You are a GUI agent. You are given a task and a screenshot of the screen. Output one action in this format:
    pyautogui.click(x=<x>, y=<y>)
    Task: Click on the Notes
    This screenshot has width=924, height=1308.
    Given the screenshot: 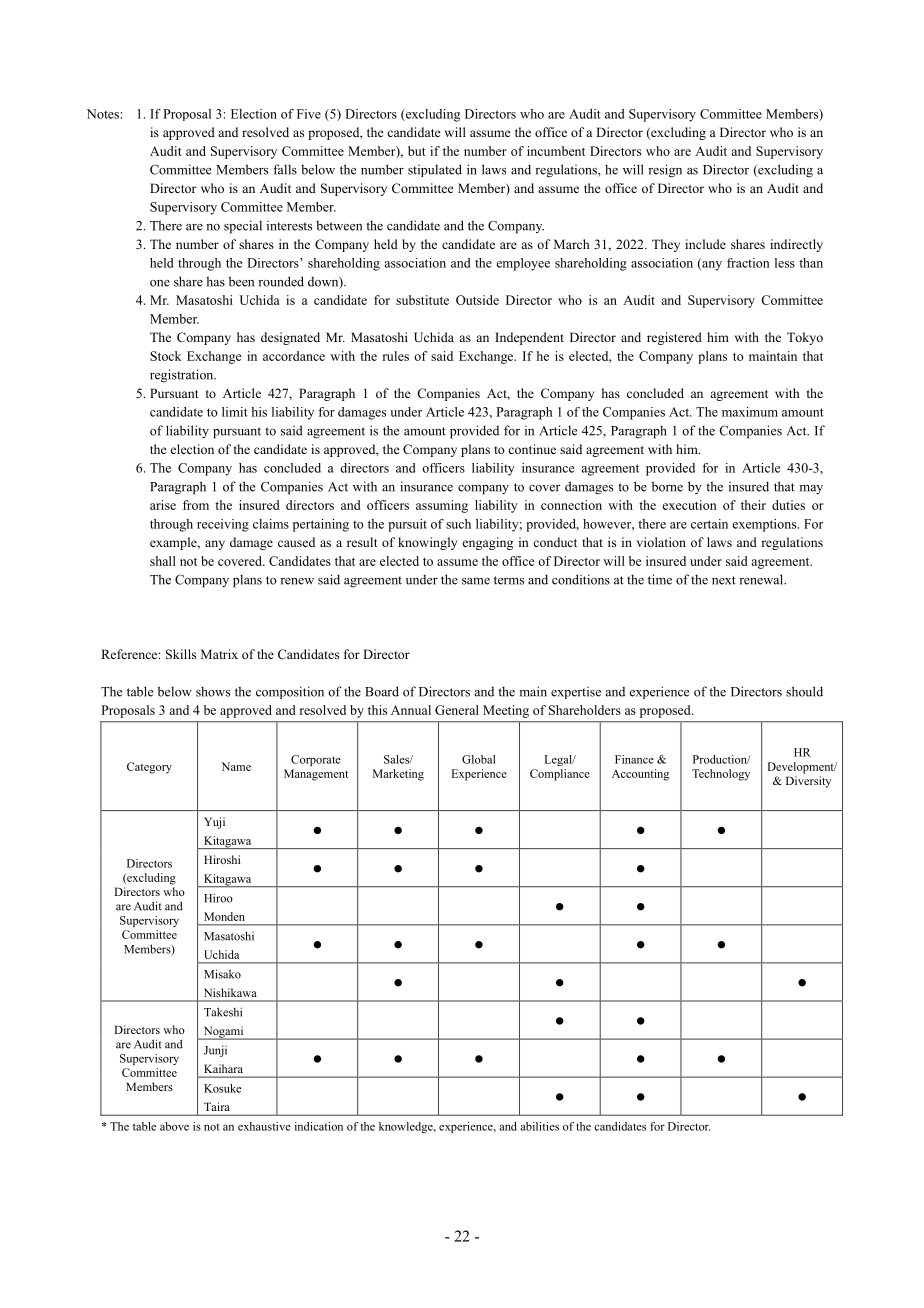 What is the action you would take?
    pyautogui.click(x=103, y=114)
